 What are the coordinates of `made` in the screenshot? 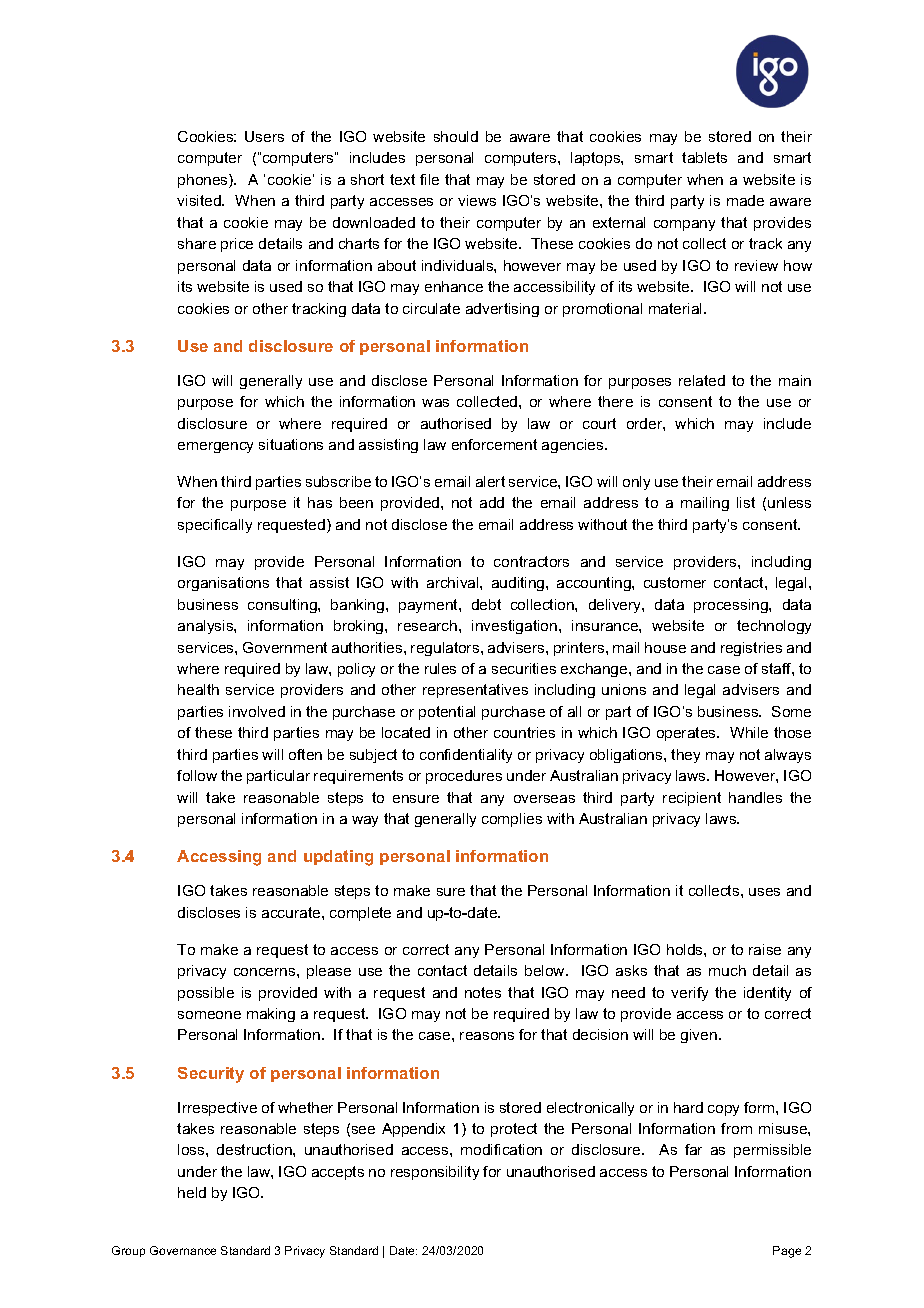 It's located at (745, 200).
